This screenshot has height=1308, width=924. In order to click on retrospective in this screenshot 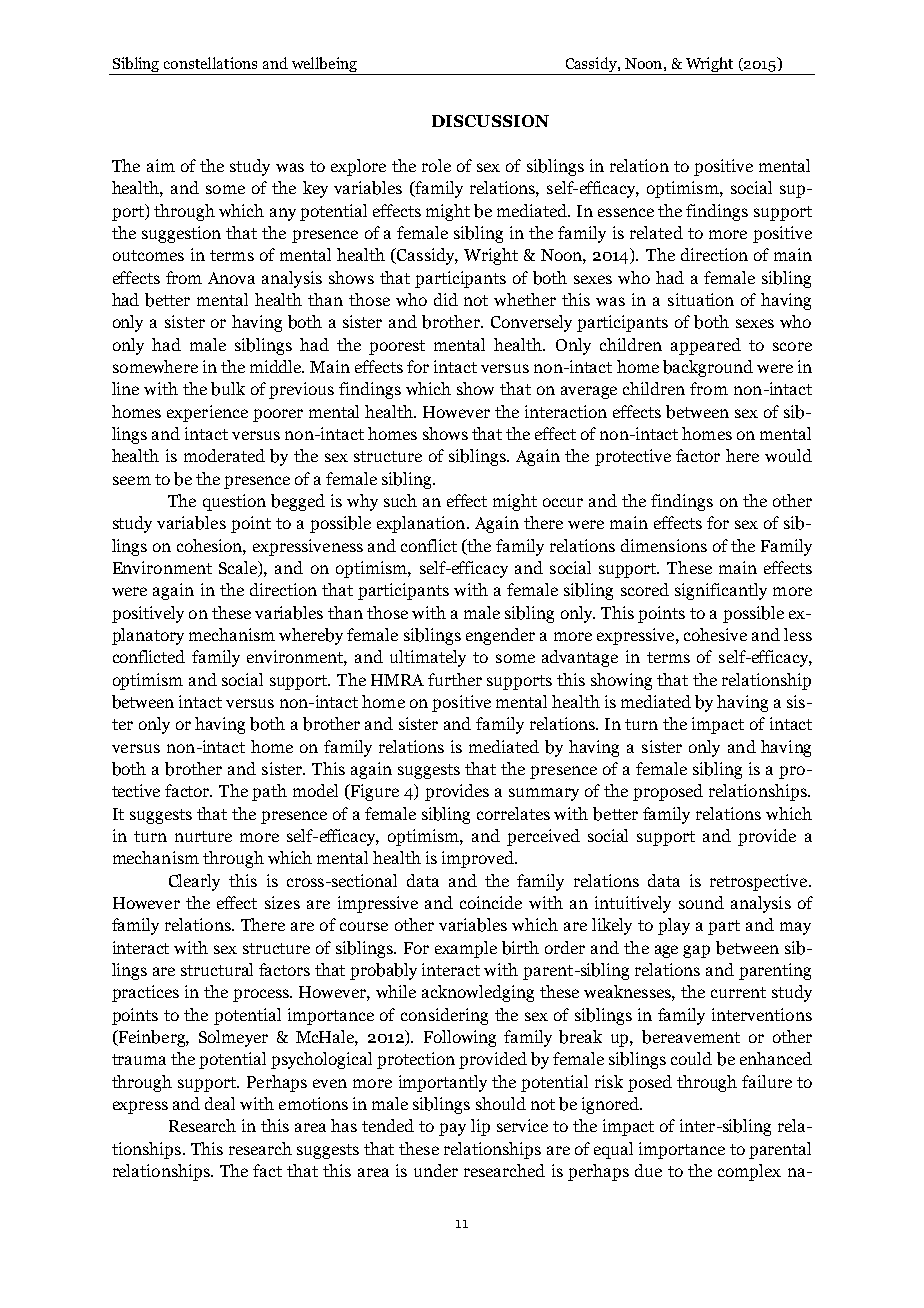, I will do `click(760, 882)`.
